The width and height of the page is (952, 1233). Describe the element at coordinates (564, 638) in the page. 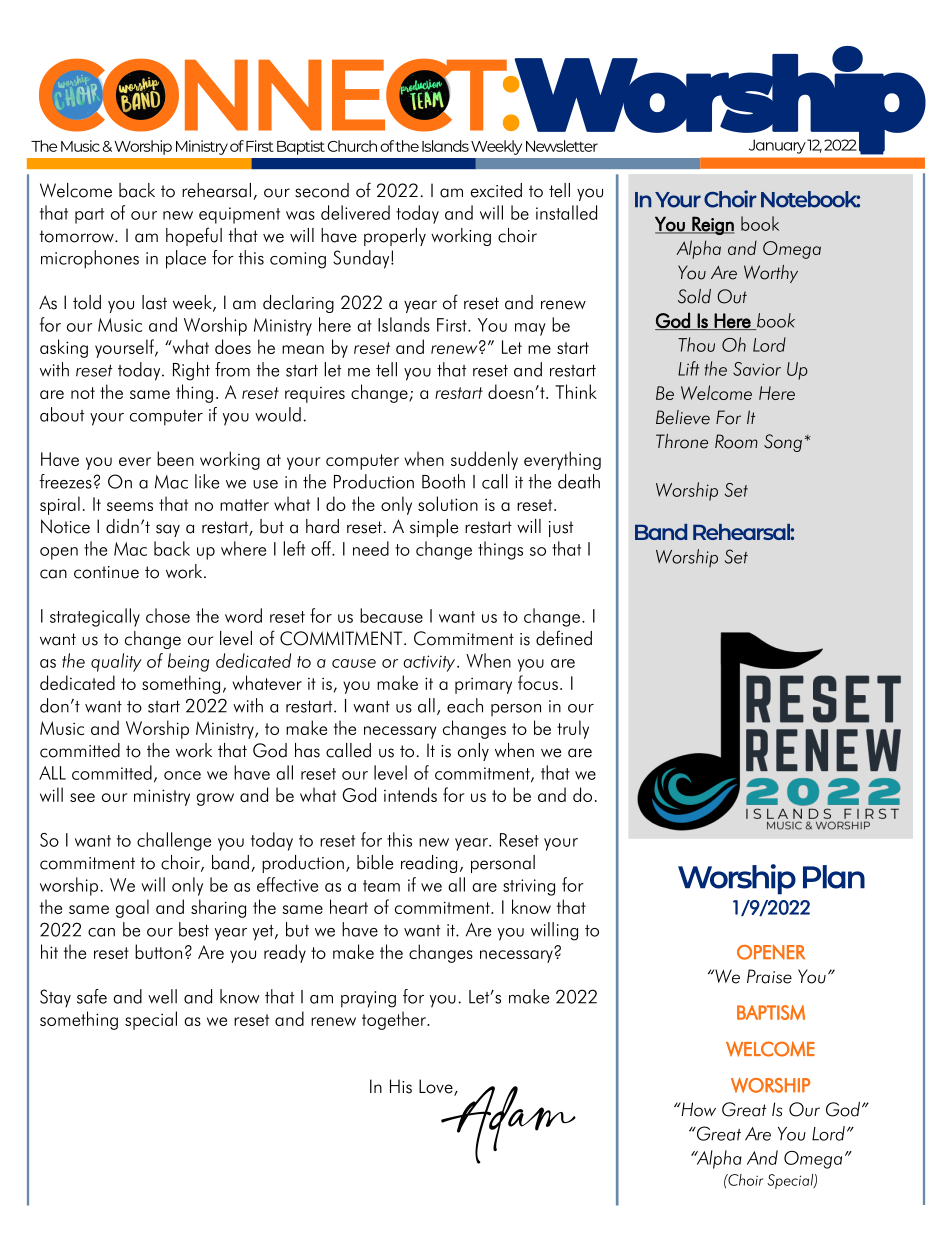

I see `defined` at that location.
